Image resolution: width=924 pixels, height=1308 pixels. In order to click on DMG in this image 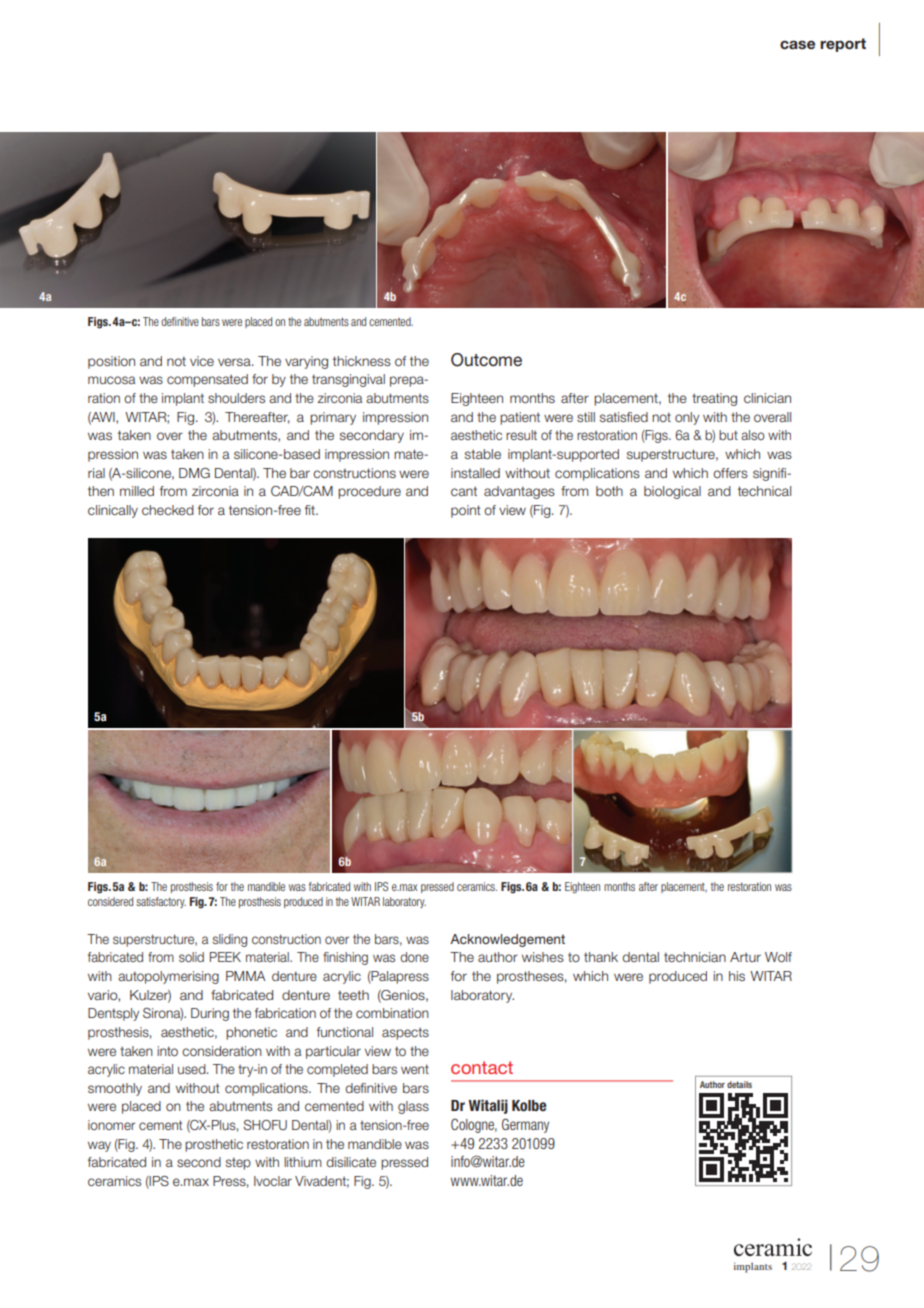, I will do `click(194, 473)`.
